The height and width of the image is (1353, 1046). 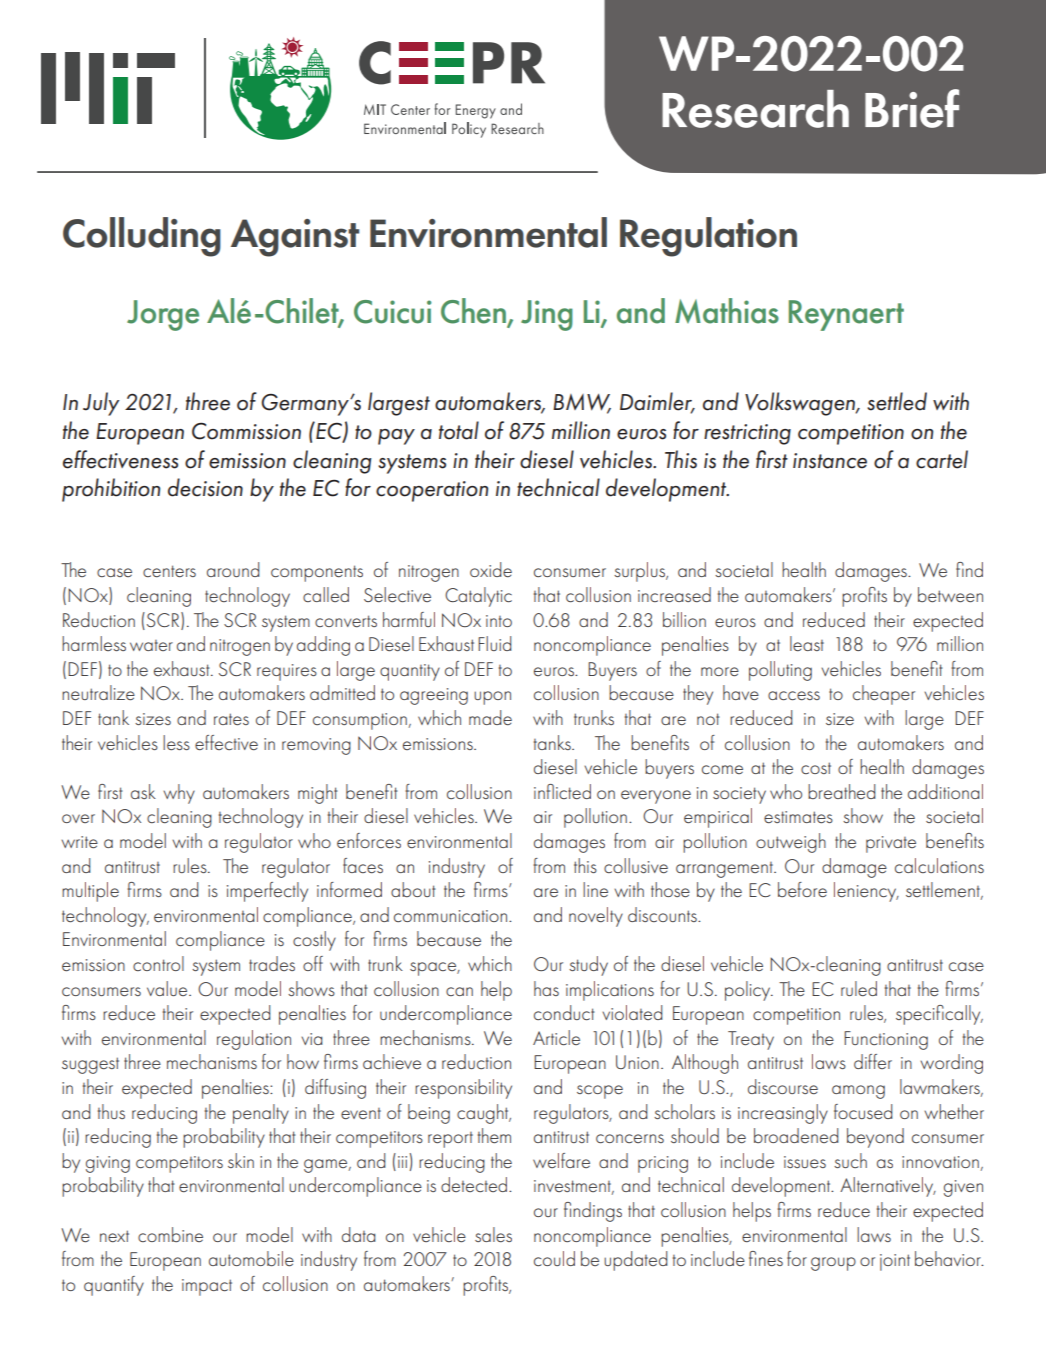 What do you see at coordinates (170, 1234) in the image?
I see `combine` at bounding box center [170, 1234].
